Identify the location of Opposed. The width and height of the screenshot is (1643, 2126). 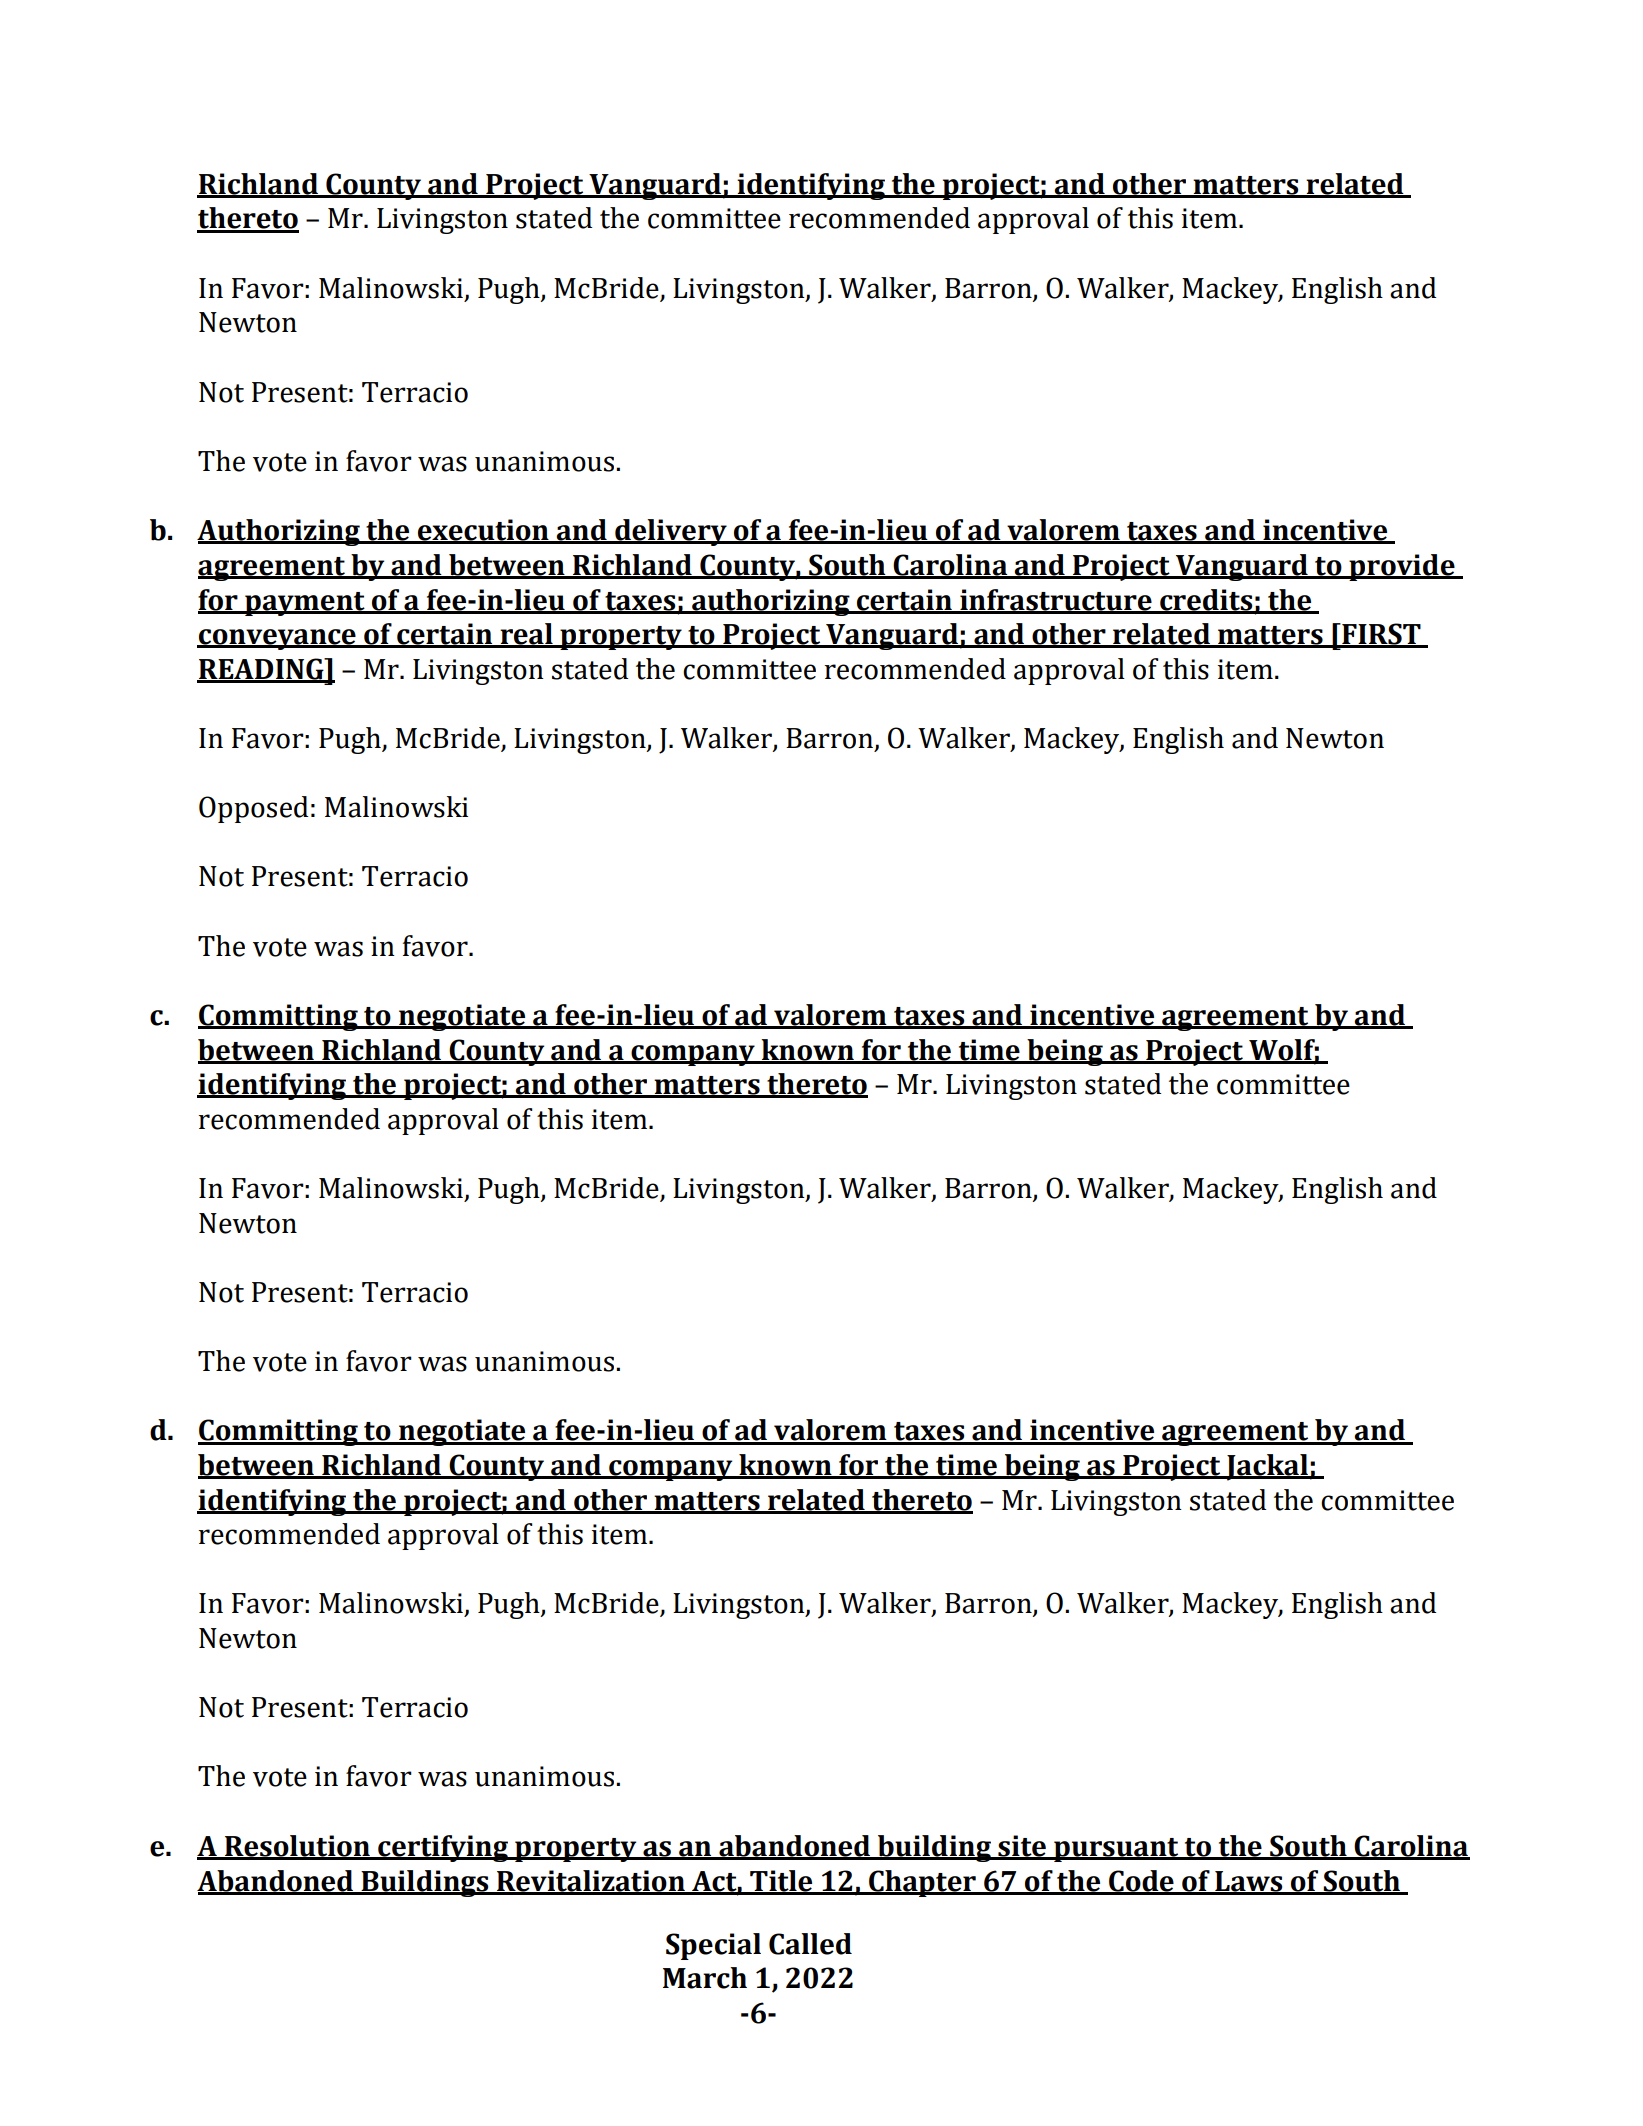
(253, 809).
